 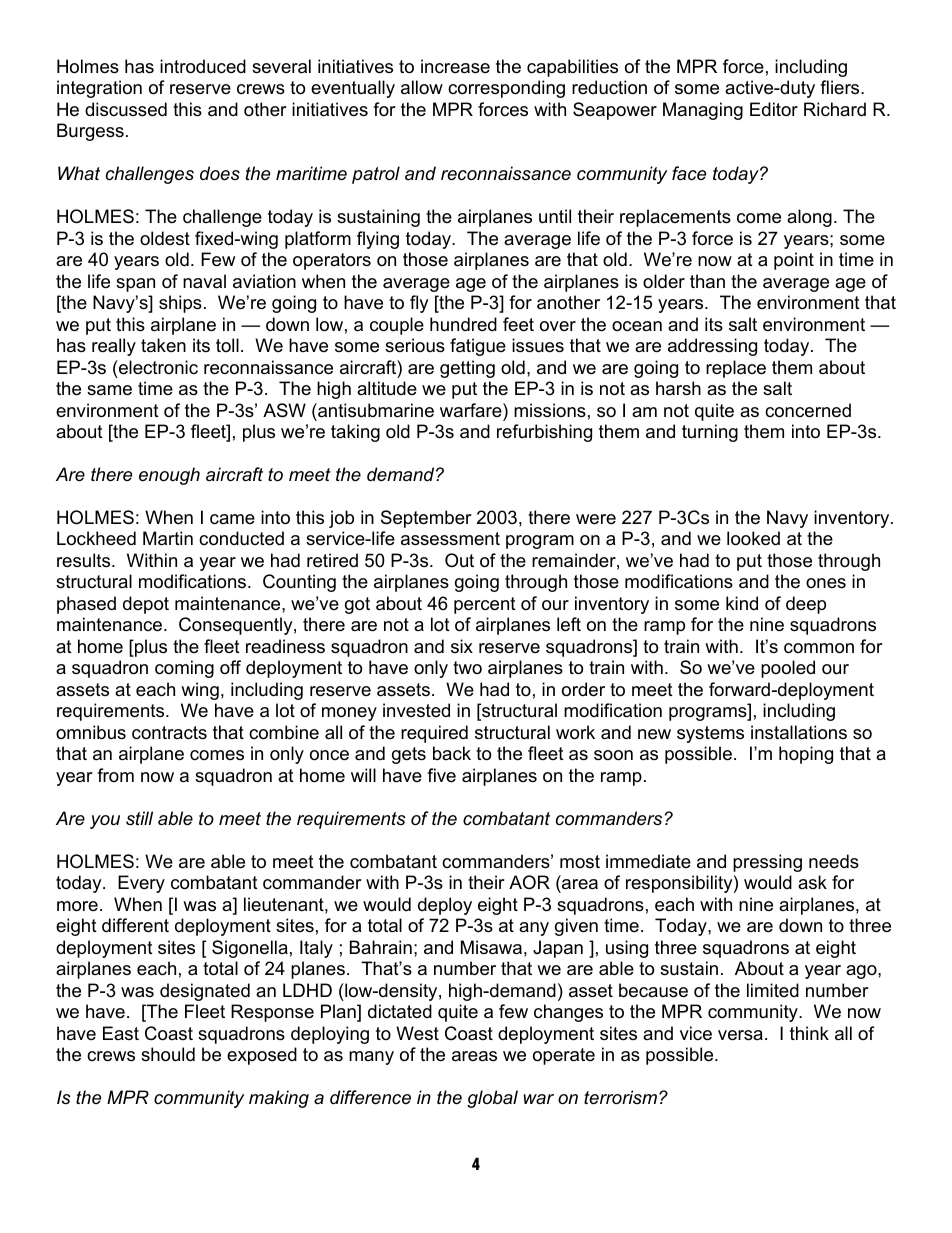 What do you see at coordinates (146, 605) in the screenshot?
I see `depot` at bounding box center [146, 605].
